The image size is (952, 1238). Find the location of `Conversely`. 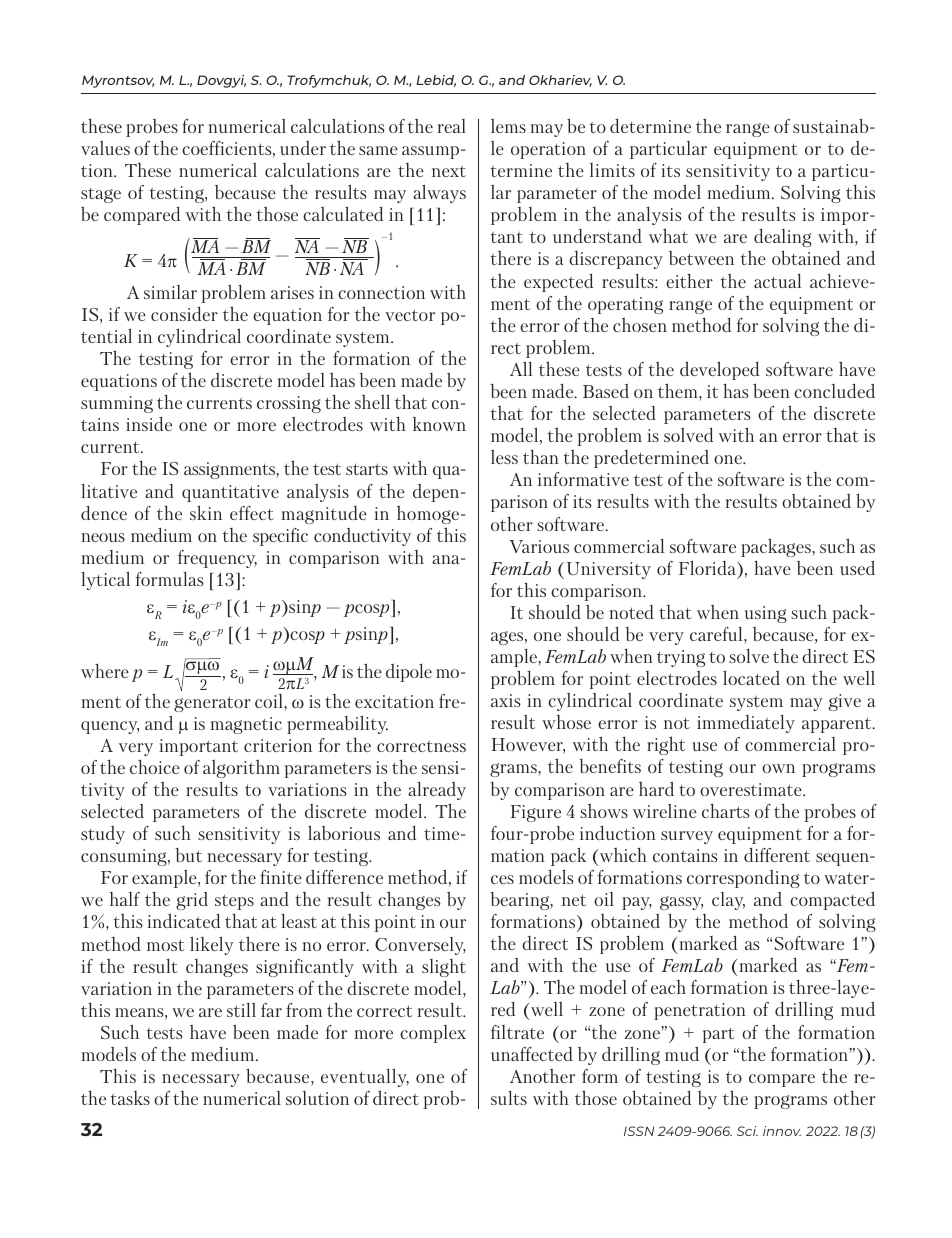

Conversely is located at coordinates (420, 946).
